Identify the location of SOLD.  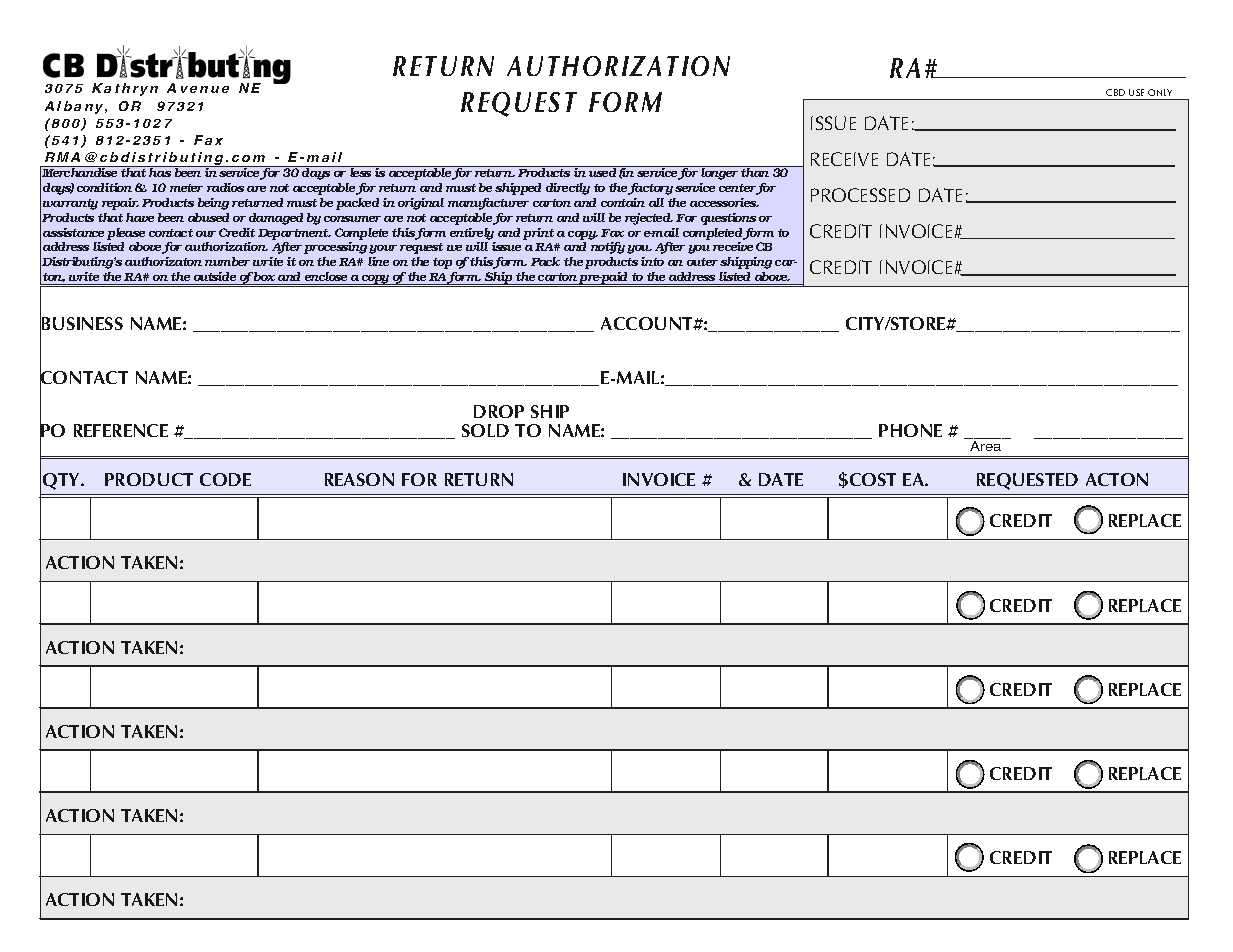
(485, 430).
